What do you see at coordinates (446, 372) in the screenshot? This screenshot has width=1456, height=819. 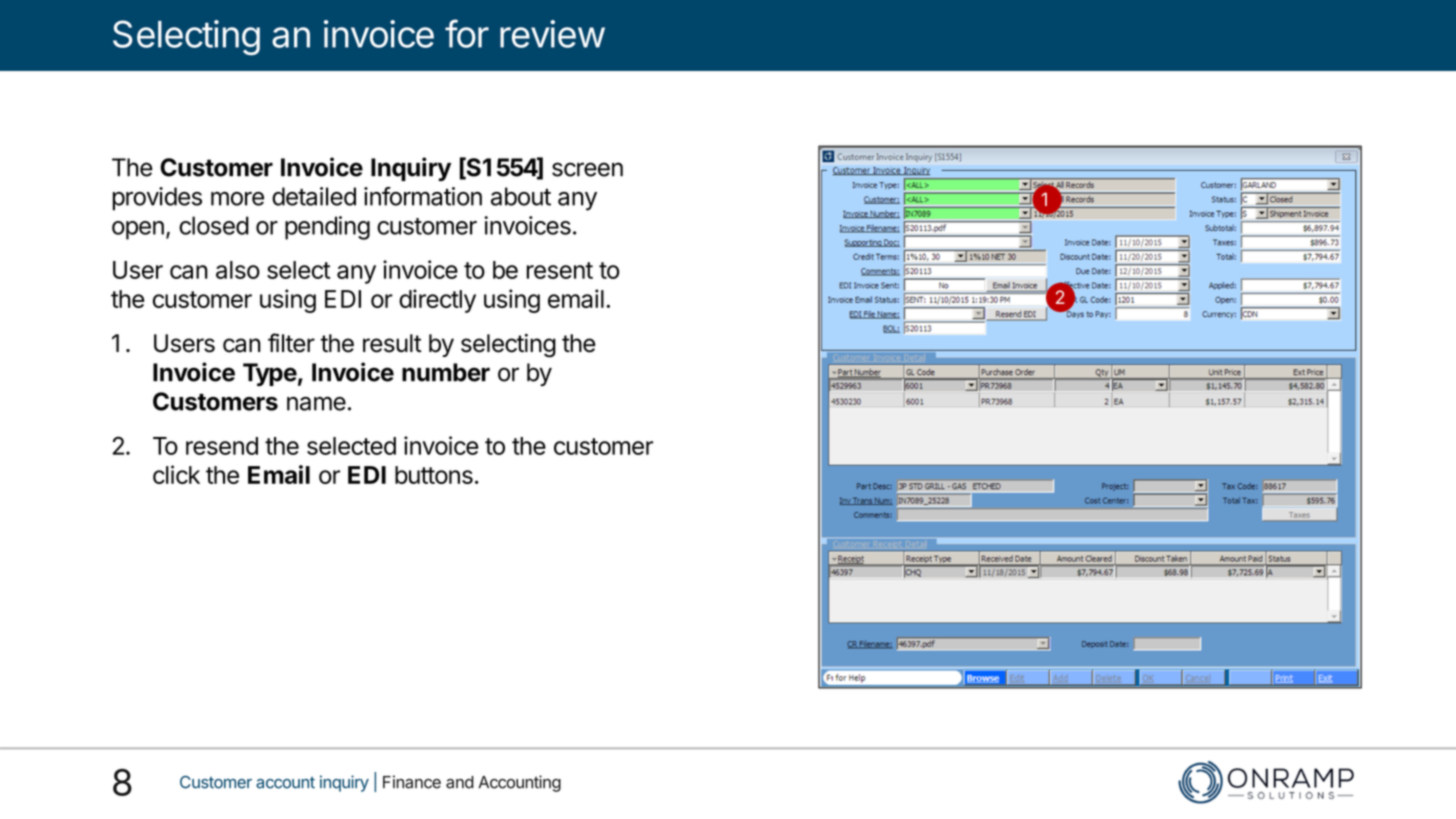 I see `number` at bounding box center [446, 372].
